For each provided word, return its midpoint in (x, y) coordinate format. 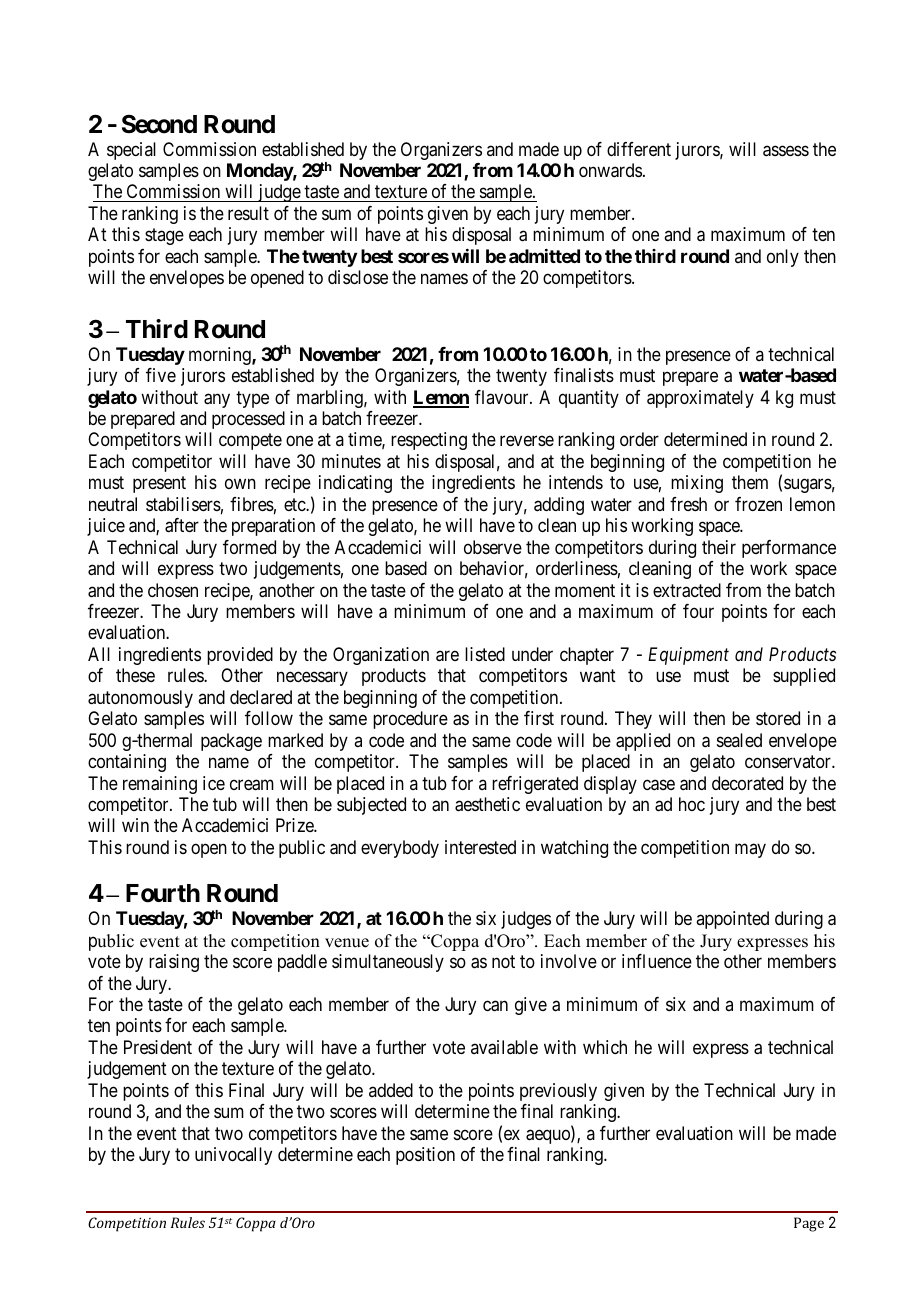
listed (485, 654)
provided (240, 656)
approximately (700, 399)
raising (174, 963)
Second (159, 124)
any (217, 400)
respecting (429, 441)
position (425, 1156)
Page (809, 1224)
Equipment (688, 656)
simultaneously (388, 963)
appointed (732, 920)
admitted (544, 256)
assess (786, 151)
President (158, 1047)
